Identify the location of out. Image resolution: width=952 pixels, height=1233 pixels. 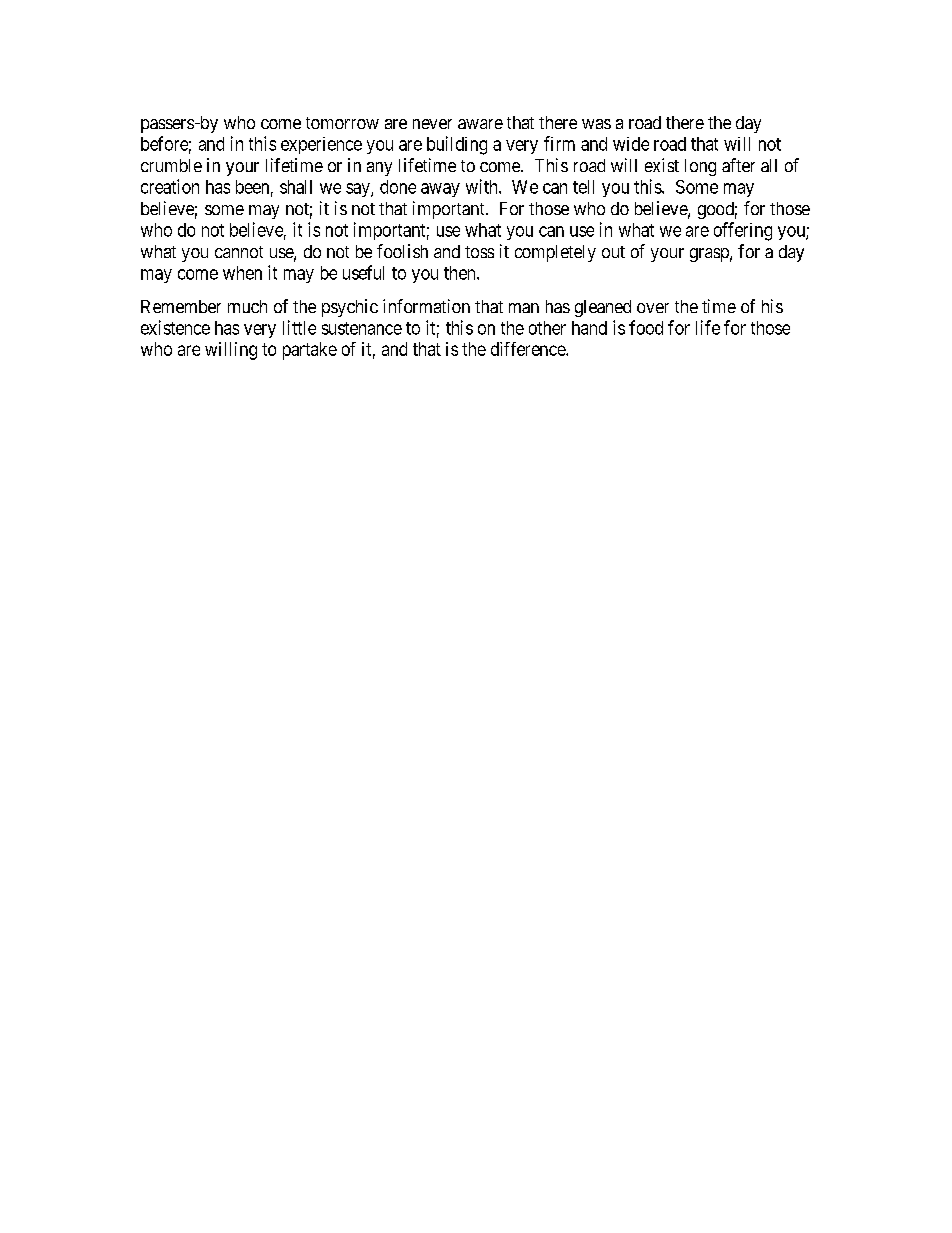
(613, 252).
